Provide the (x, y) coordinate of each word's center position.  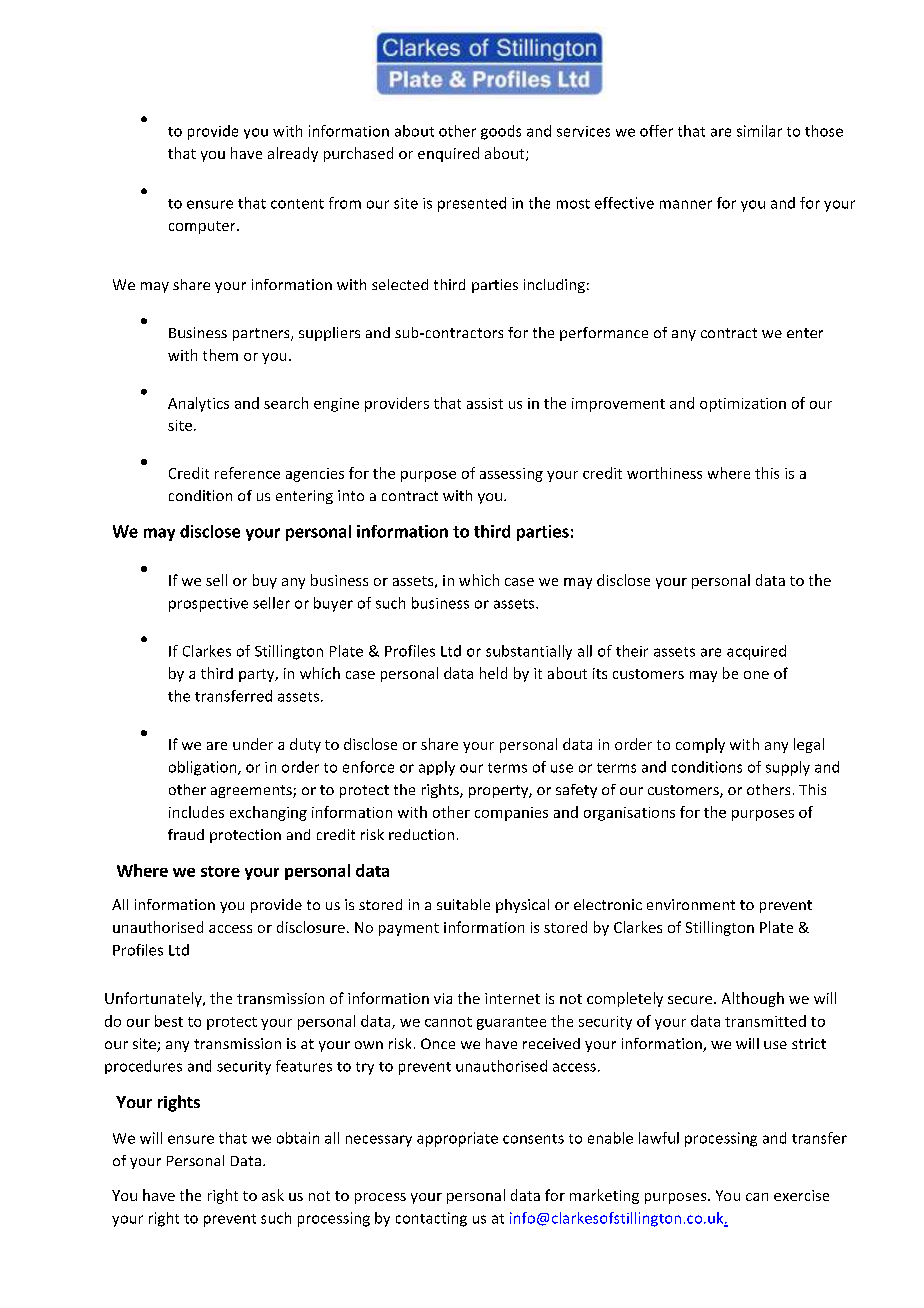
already (293, 154)
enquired (448, 154)
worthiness (664, 473)
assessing (511, 475)
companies (511, 814)
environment (691, 904)
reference (247, 473)
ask (273, 1195)
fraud (186, 834)
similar (759, 131)
